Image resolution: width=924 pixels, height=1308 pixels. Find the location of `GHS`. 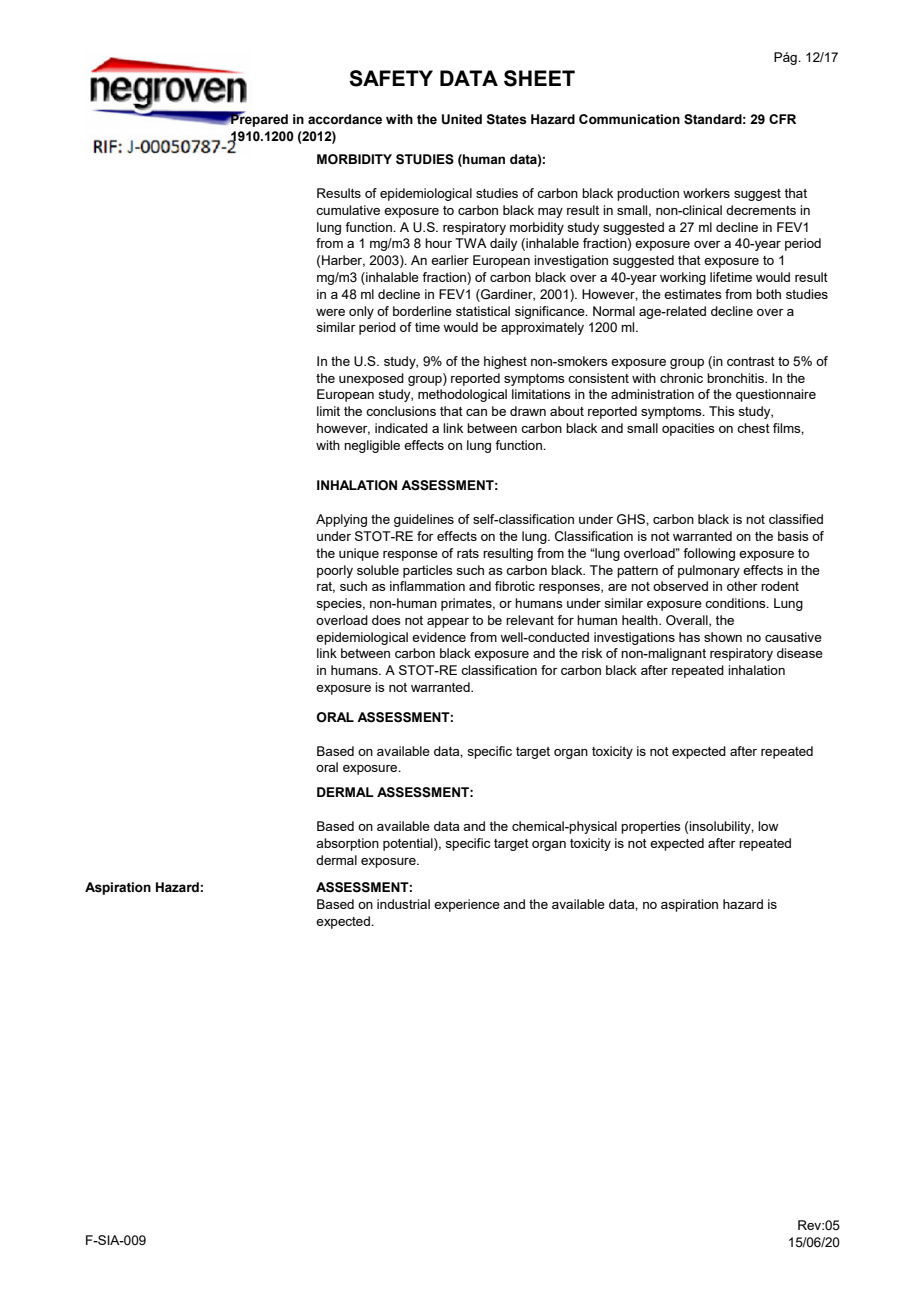

GHS is located at coordinates (632, 519).
